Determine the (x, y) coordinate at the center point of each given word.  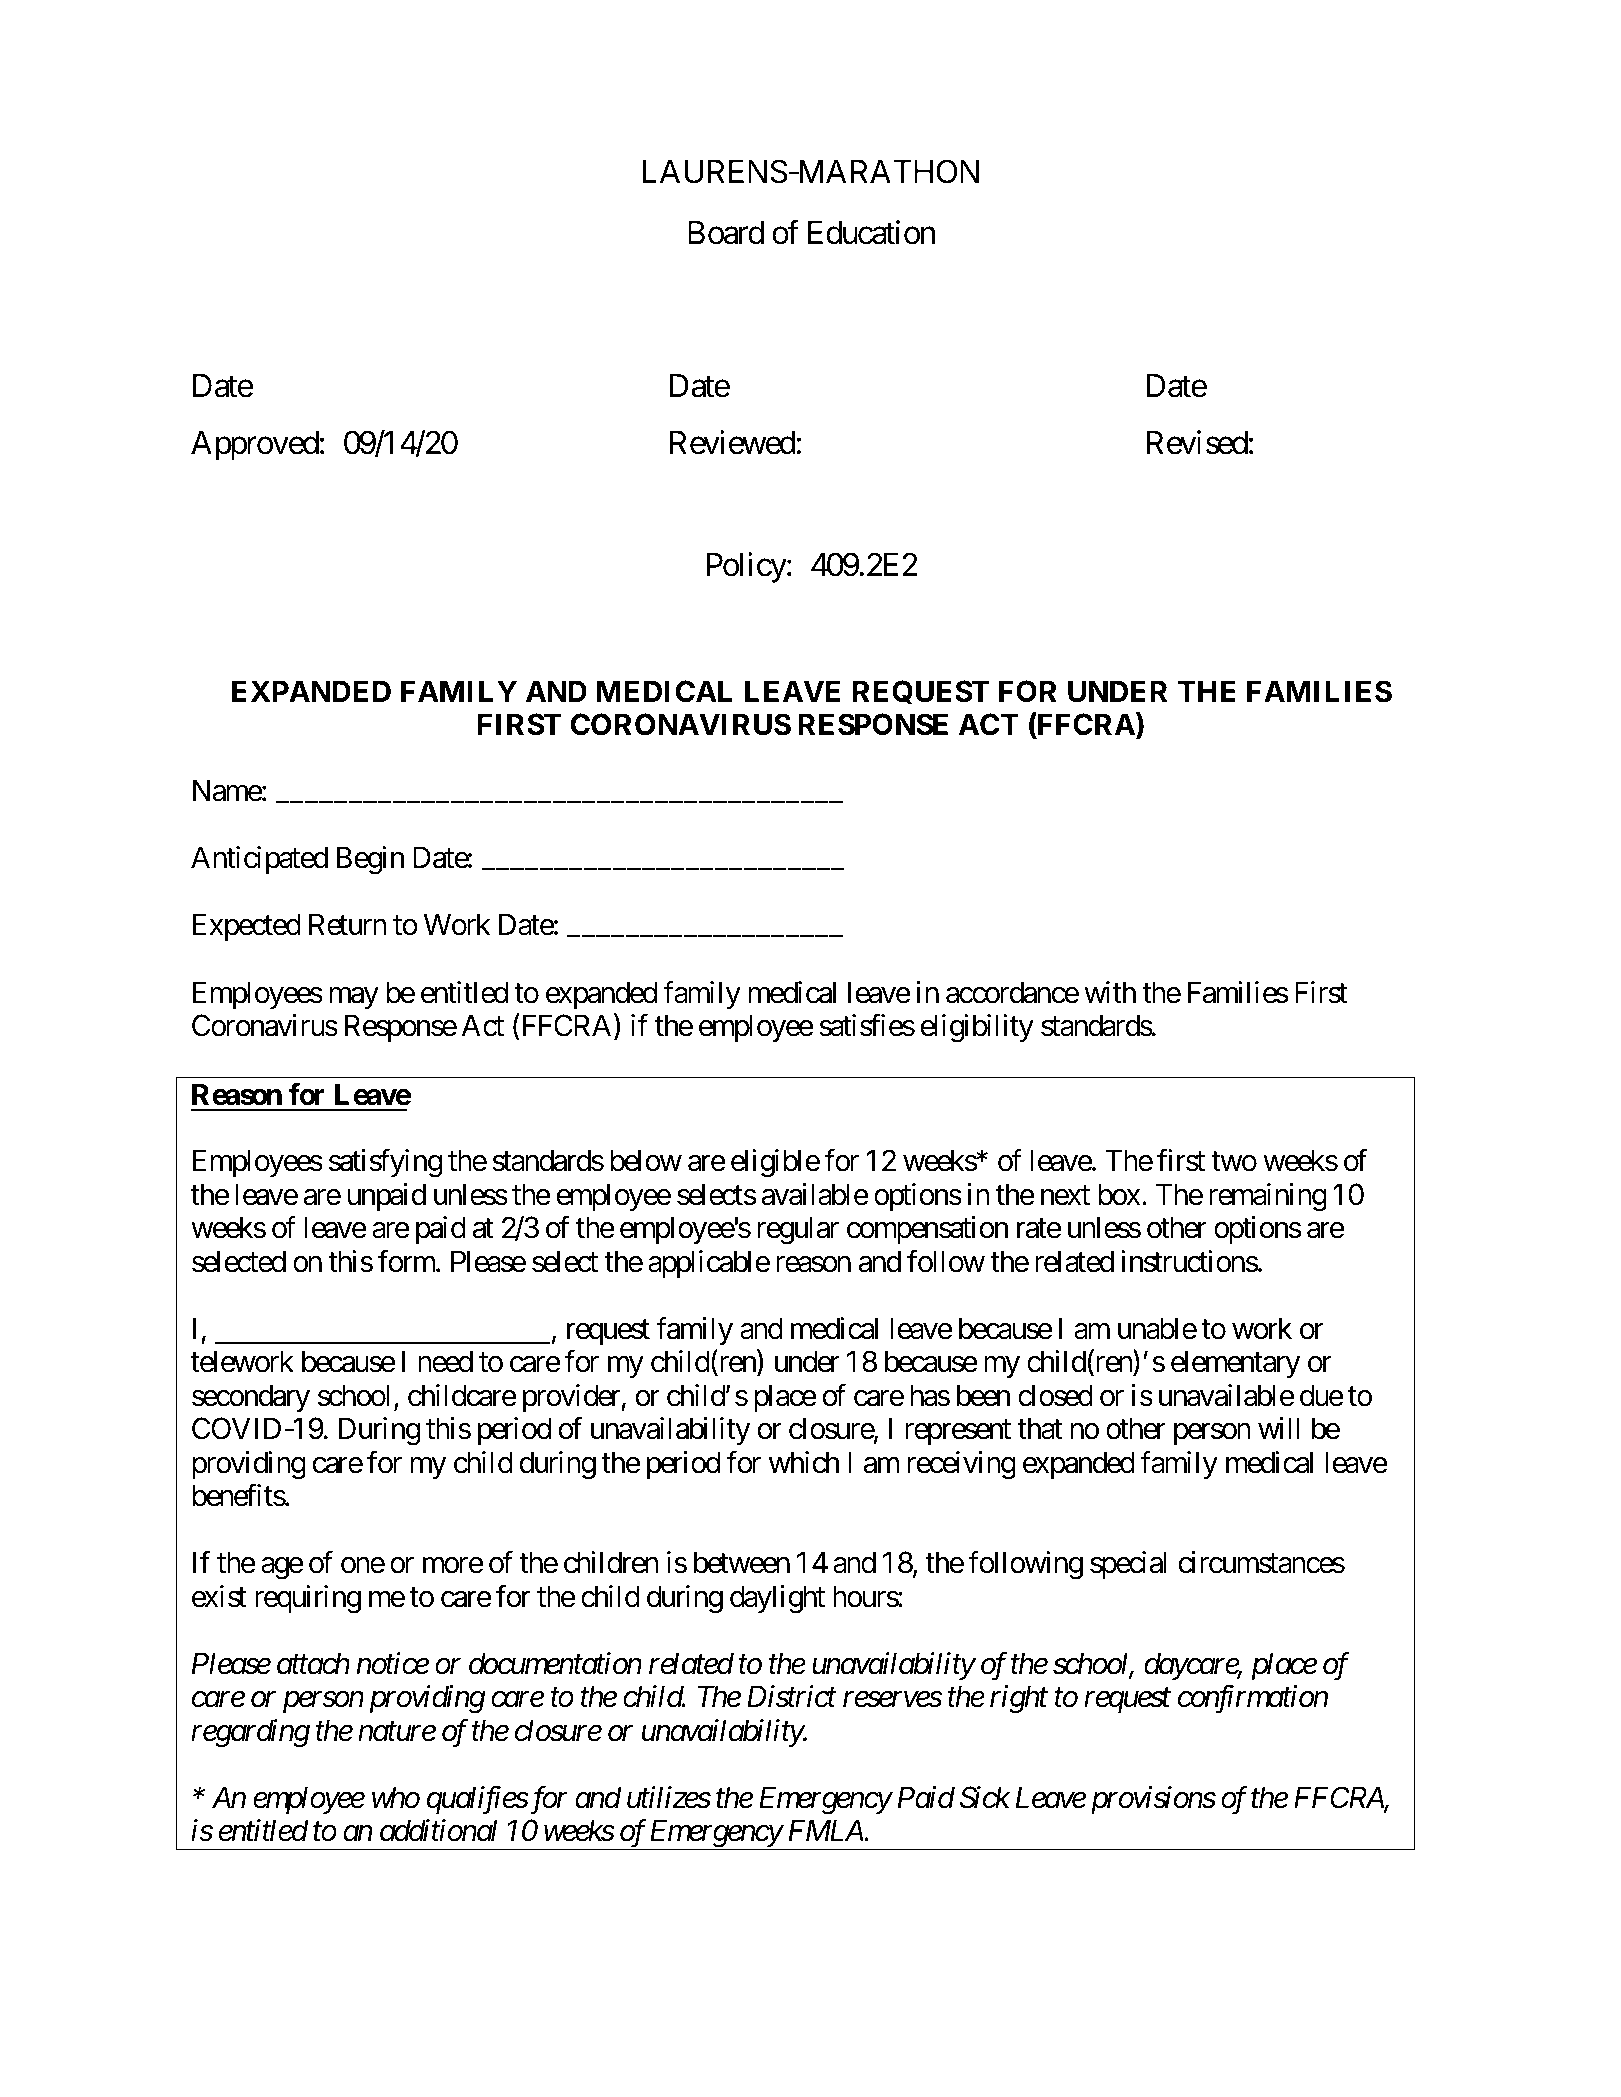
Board (726, 233)
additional (438, 1830)
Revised (1197, 443)
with (1110, 992)
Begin (370, 861)
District (792, 1697)
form (407, 1261)
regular (798, 1230)
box (1119, 1194)
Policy (746, 567)
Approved (255, 446)
